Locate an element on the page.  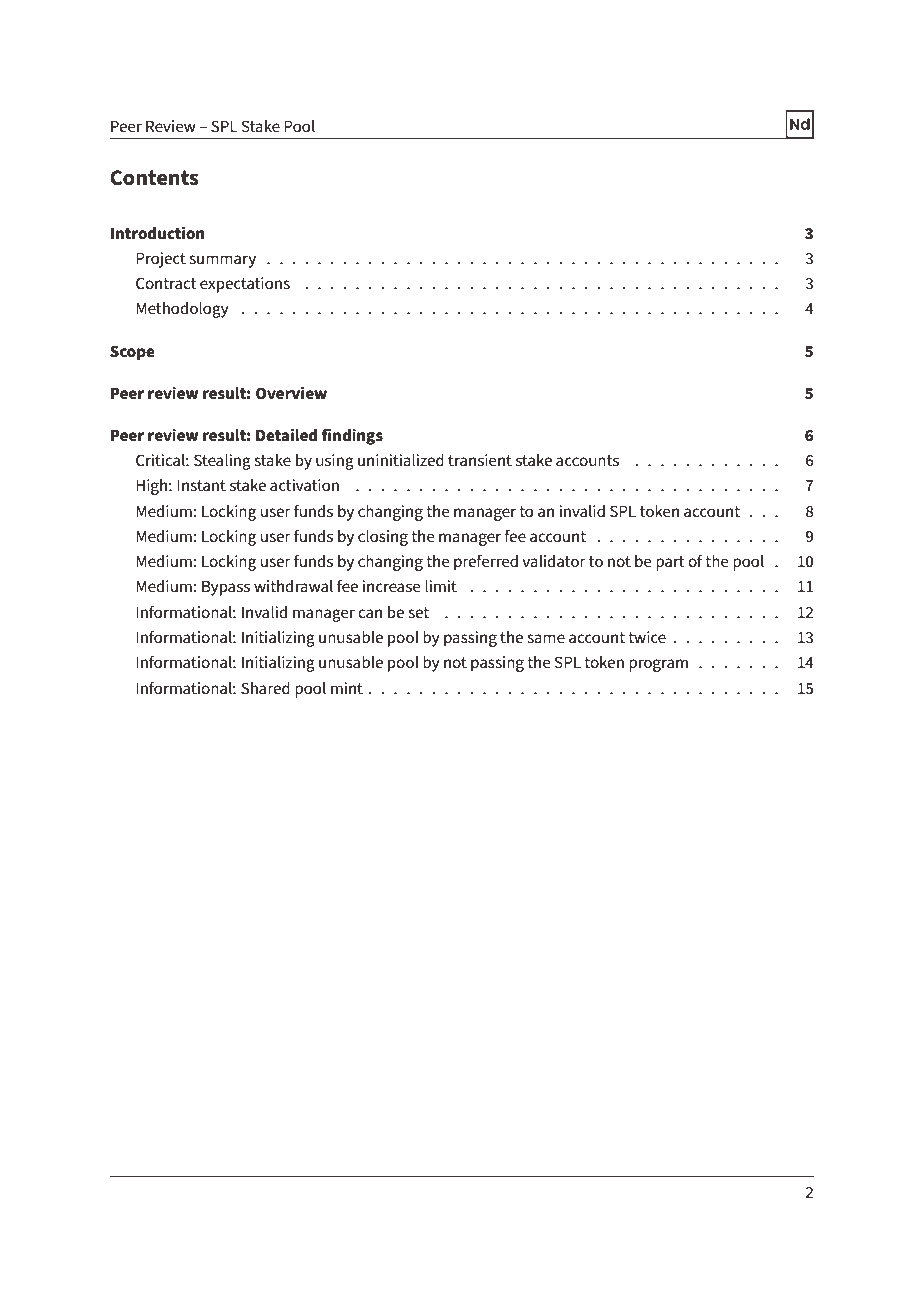
Bypass is located at coordinates (226, 588).
